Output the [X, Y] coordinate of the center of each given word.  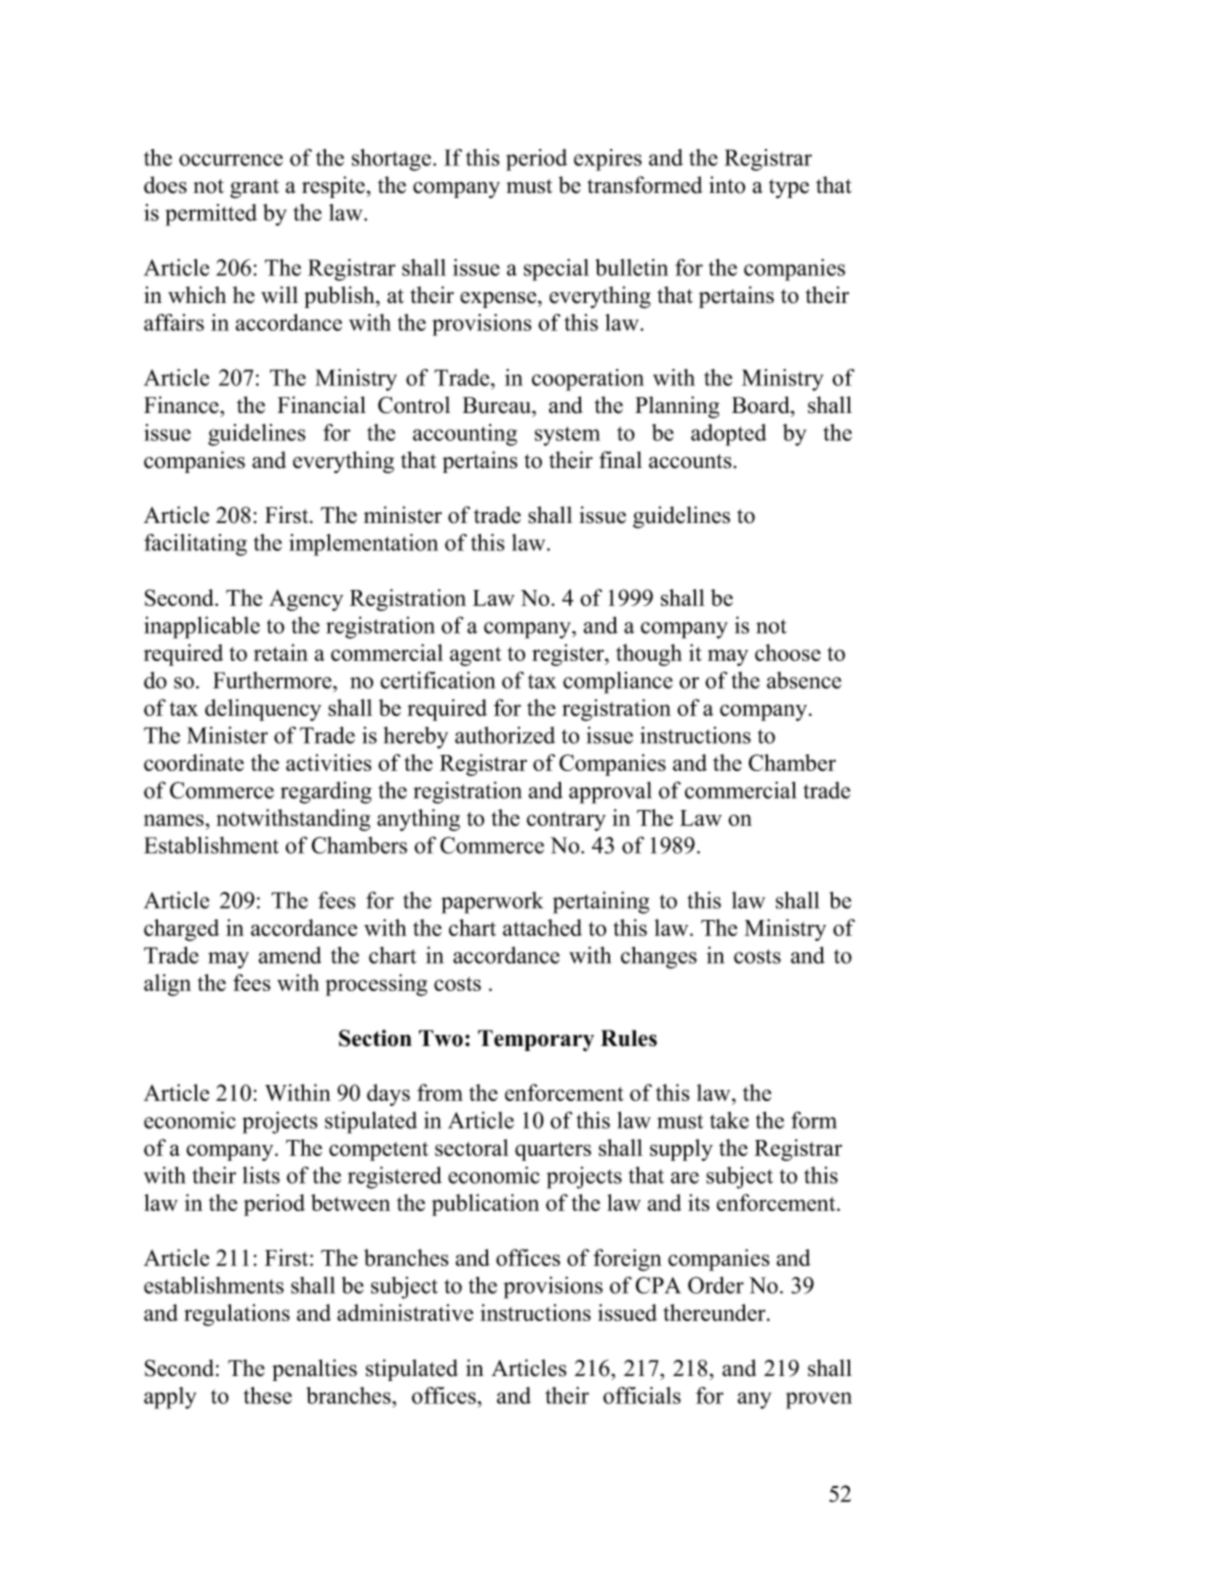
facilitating [195, 545]
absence [804, 680]
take [729, 1120]
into [727, 185]
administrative [405, 1312]
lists [261, 1175]
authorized [505, 735]
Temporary [536, 1040]
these [268, 1395]
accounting [465, 435]
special [556, 270]
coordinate [194, 762]
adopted [729, 435]
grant [254, 189]
